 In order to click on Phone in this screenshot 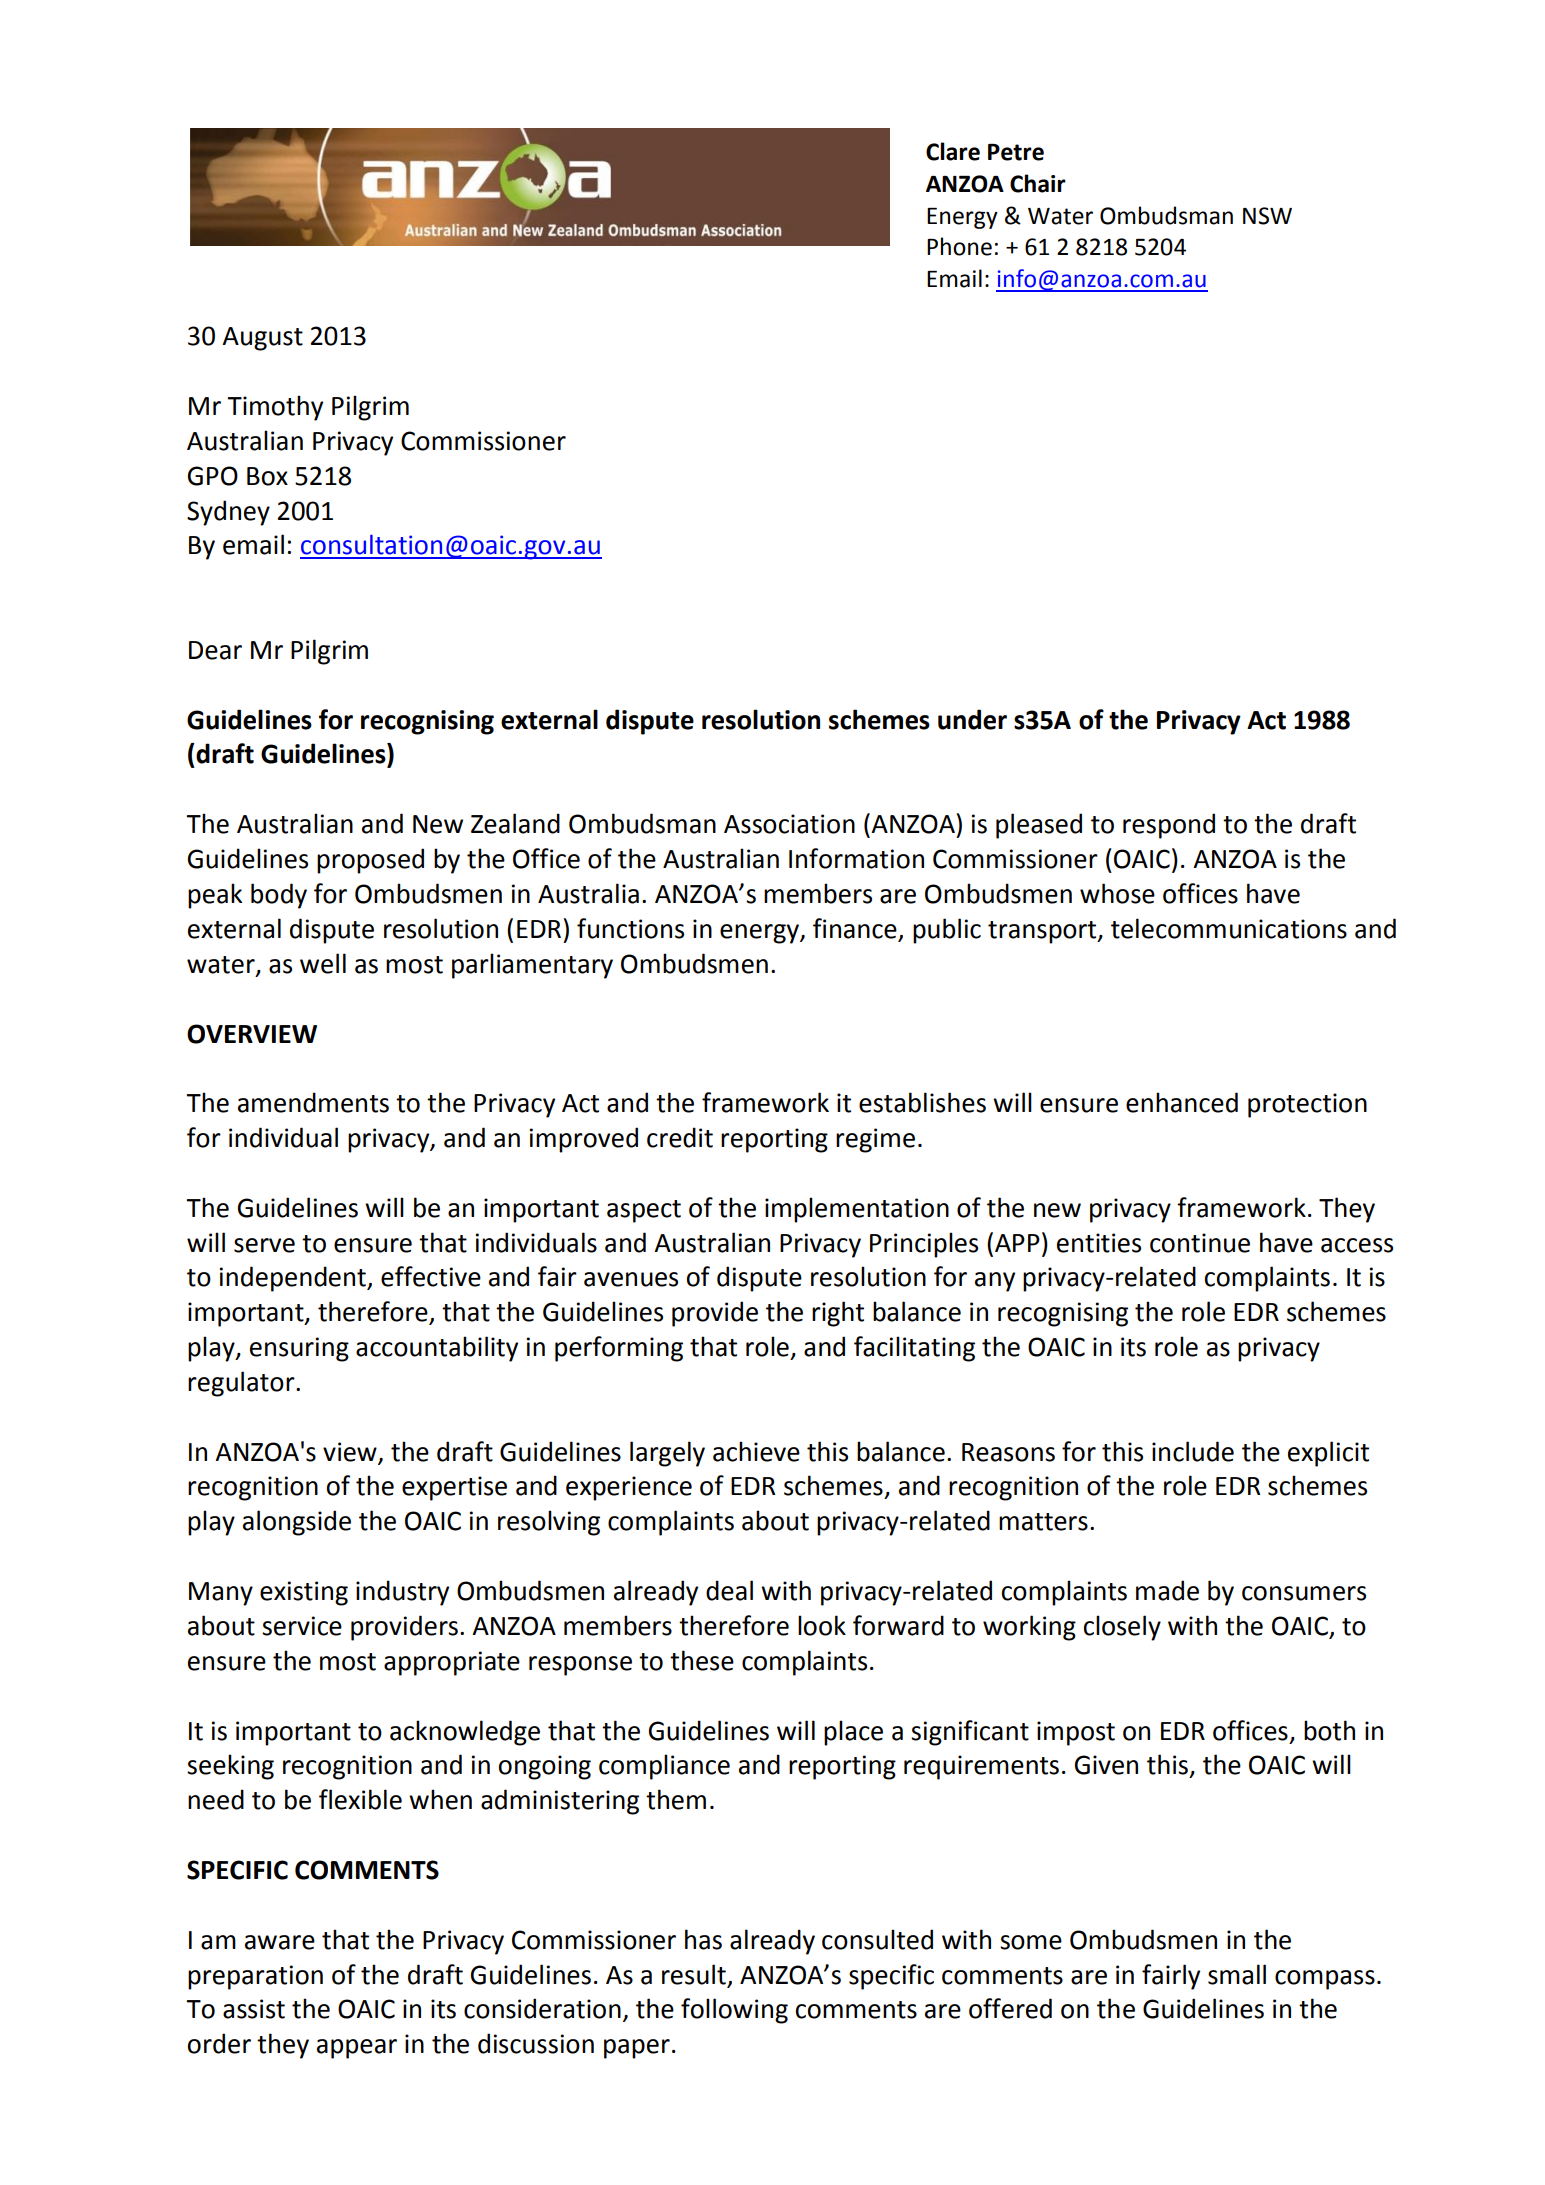, I will do `click(959, 246)`.
